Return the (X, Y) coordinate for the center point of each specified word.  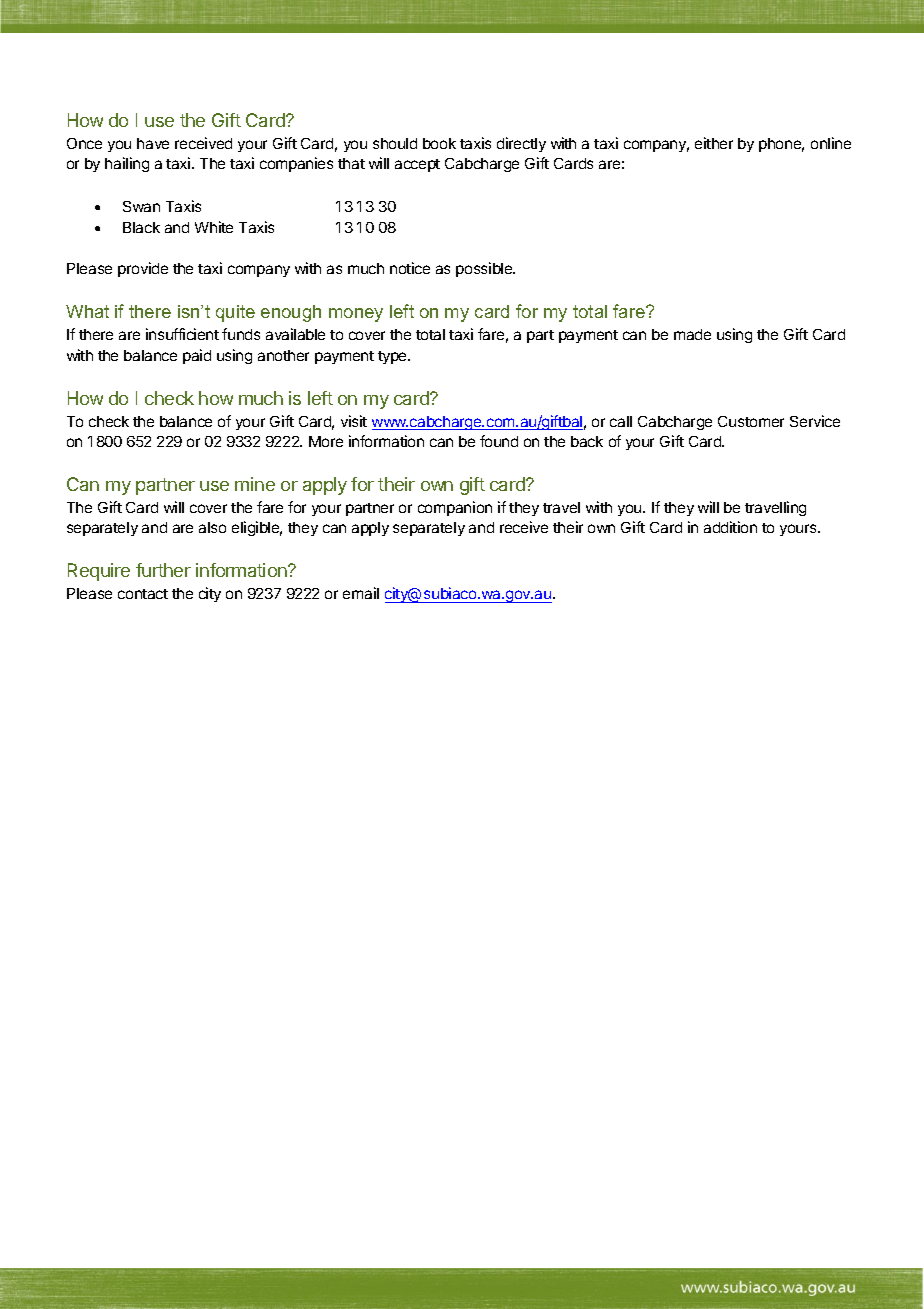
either (714, 143)
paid (197, 356)
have (153, 143)
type (393, 357)
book (439, 143)
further (163, 570)
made (692, 334)
